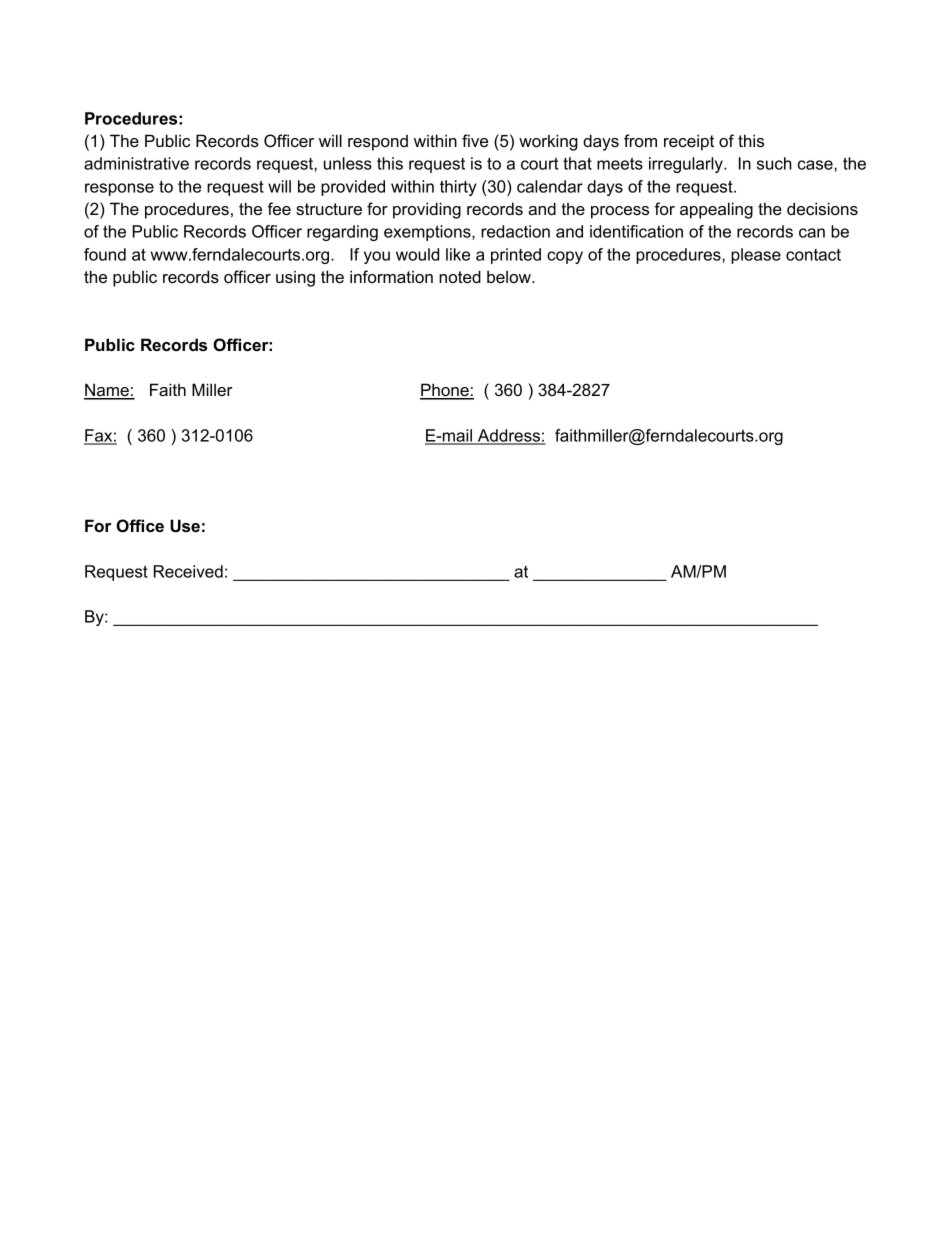 This screenshot has width=952, height=1233. I want to click on administrative, so click(136, 163).
